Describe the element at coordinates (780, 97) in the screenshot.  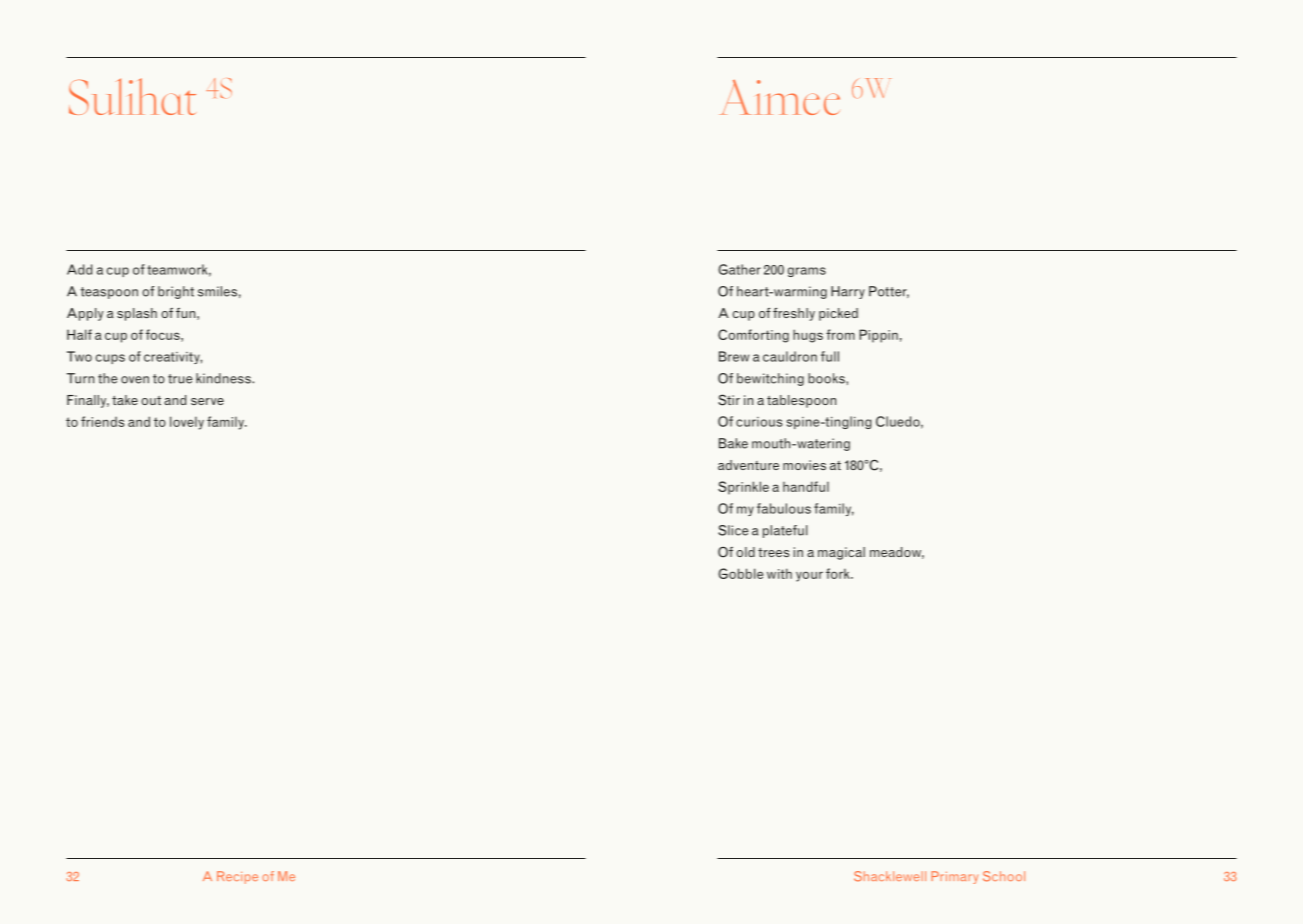
I see `Aimee` at that location.
